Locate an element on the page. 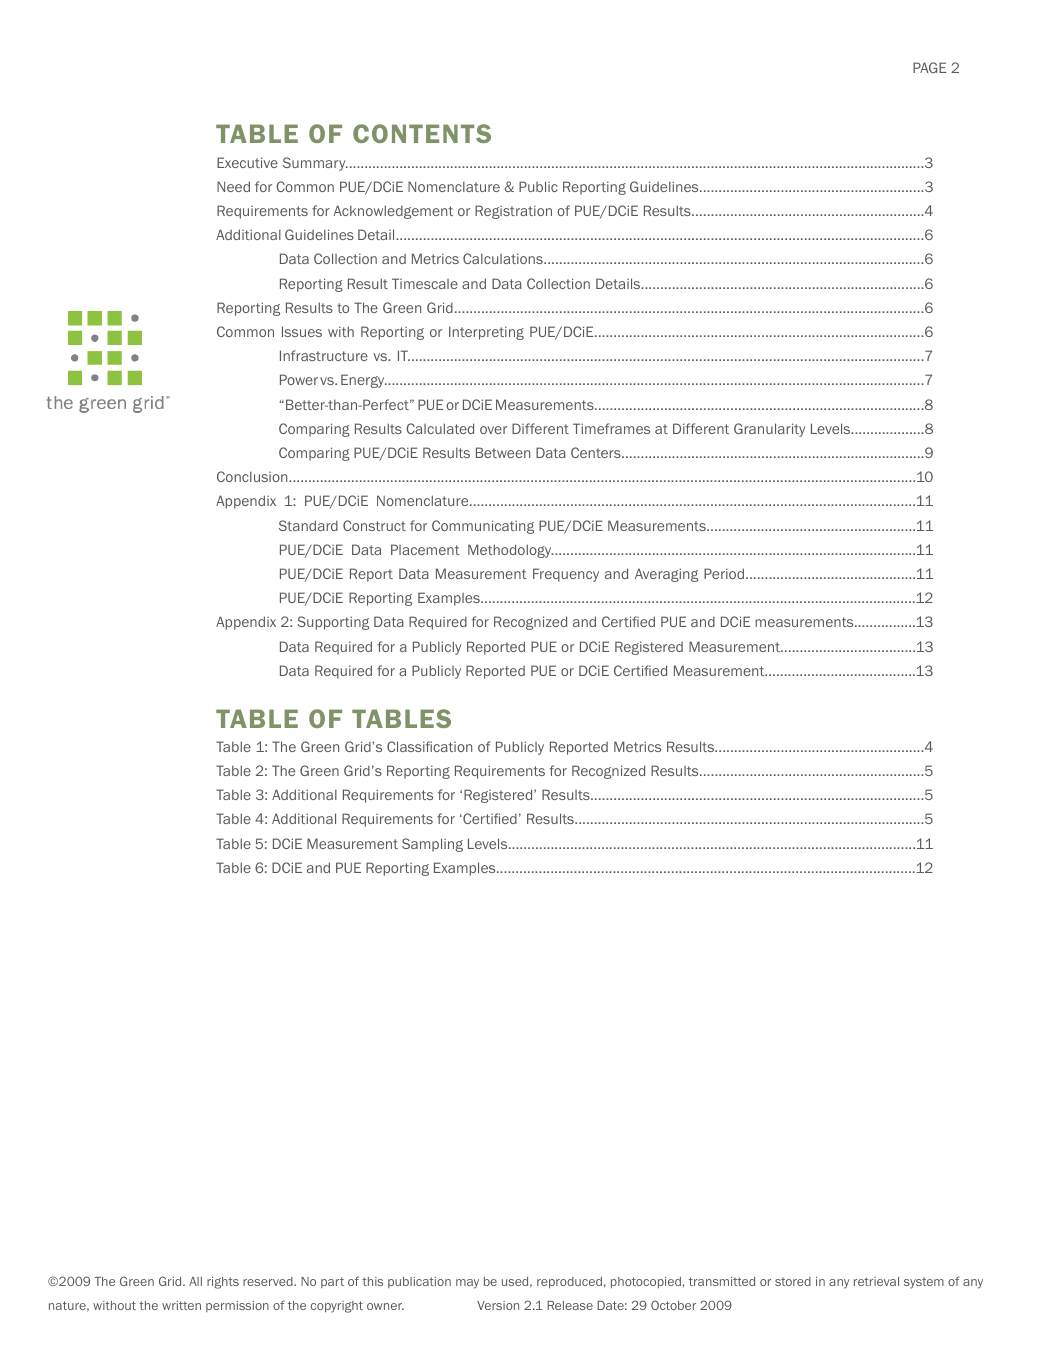  retrieval is located at coordinates (876, 1281).
